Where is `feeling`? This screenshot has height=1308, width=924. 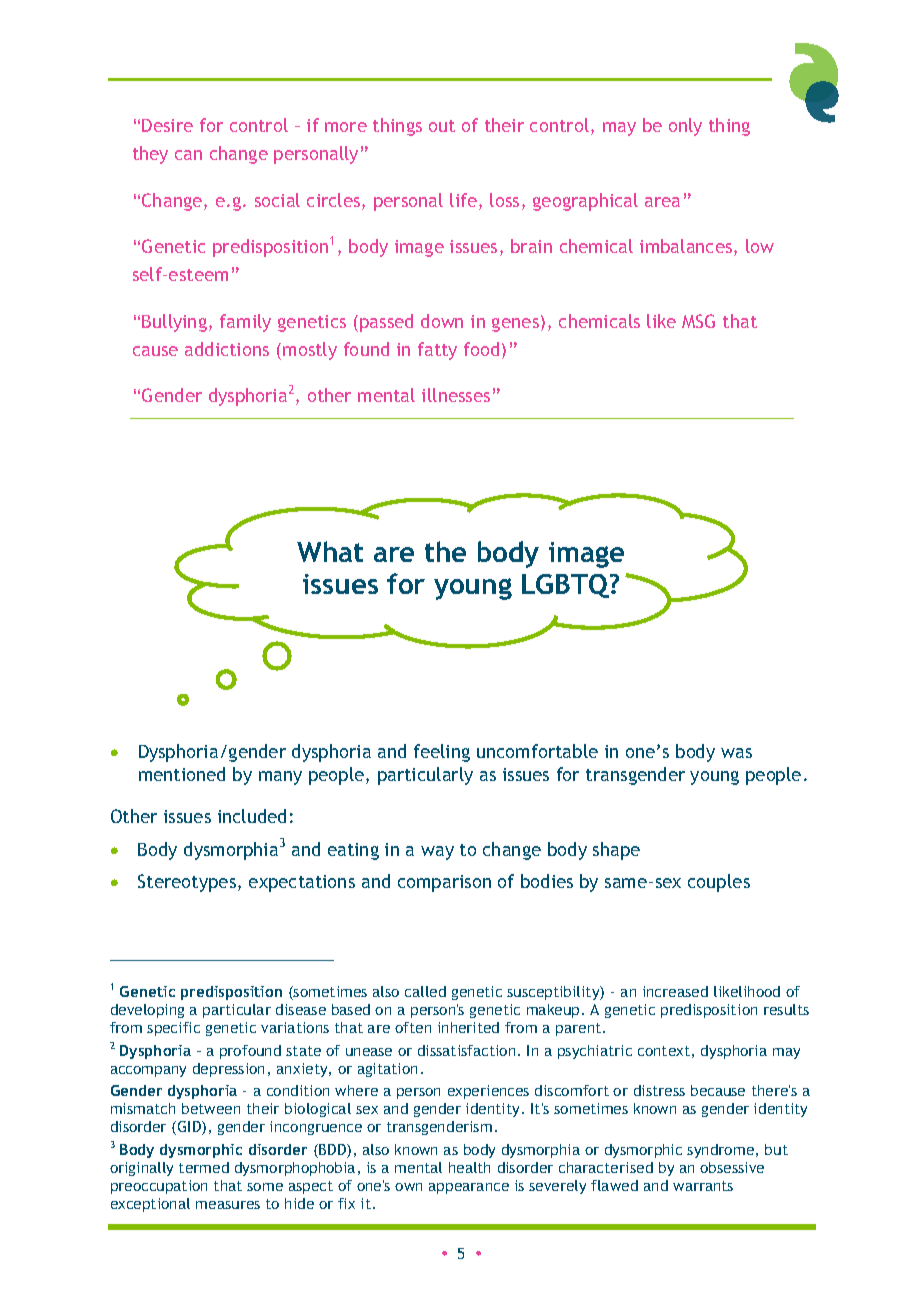
feeling is located at coordinates (442, 753).
